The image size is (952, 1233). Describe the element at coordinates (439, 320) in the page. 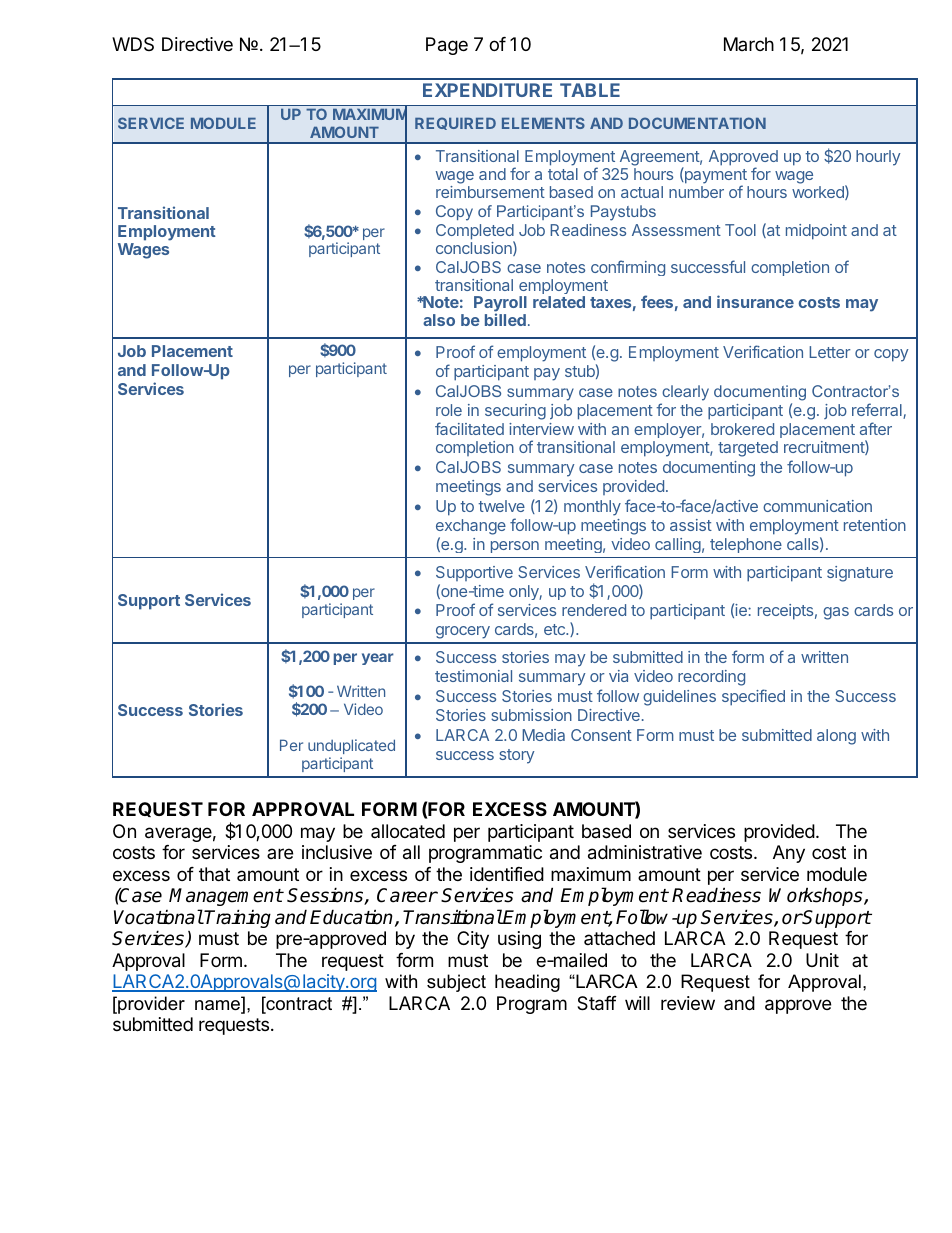

I see `also` at that location.
